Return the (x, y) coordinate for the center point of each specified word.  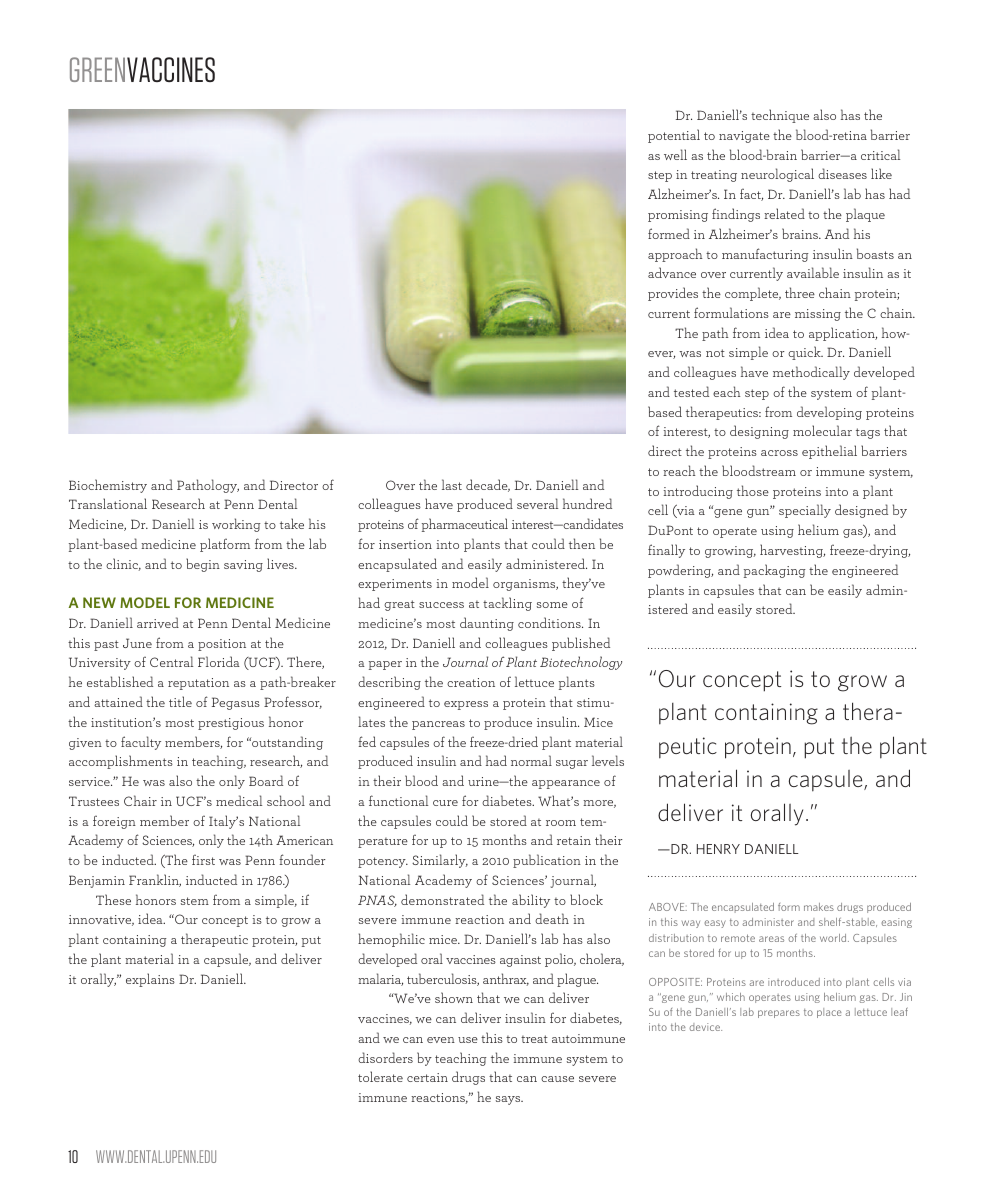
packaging (775, 571)
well (675, 154)
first (203, 859)
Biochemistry (108, 486)
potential (674, 136)
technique (780, 116)
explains (150, 980)
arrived (158, 622)
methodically (811, 373)
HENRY (718, 849)
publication (547, 861)
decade (488, 485)
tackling (507, 604)
